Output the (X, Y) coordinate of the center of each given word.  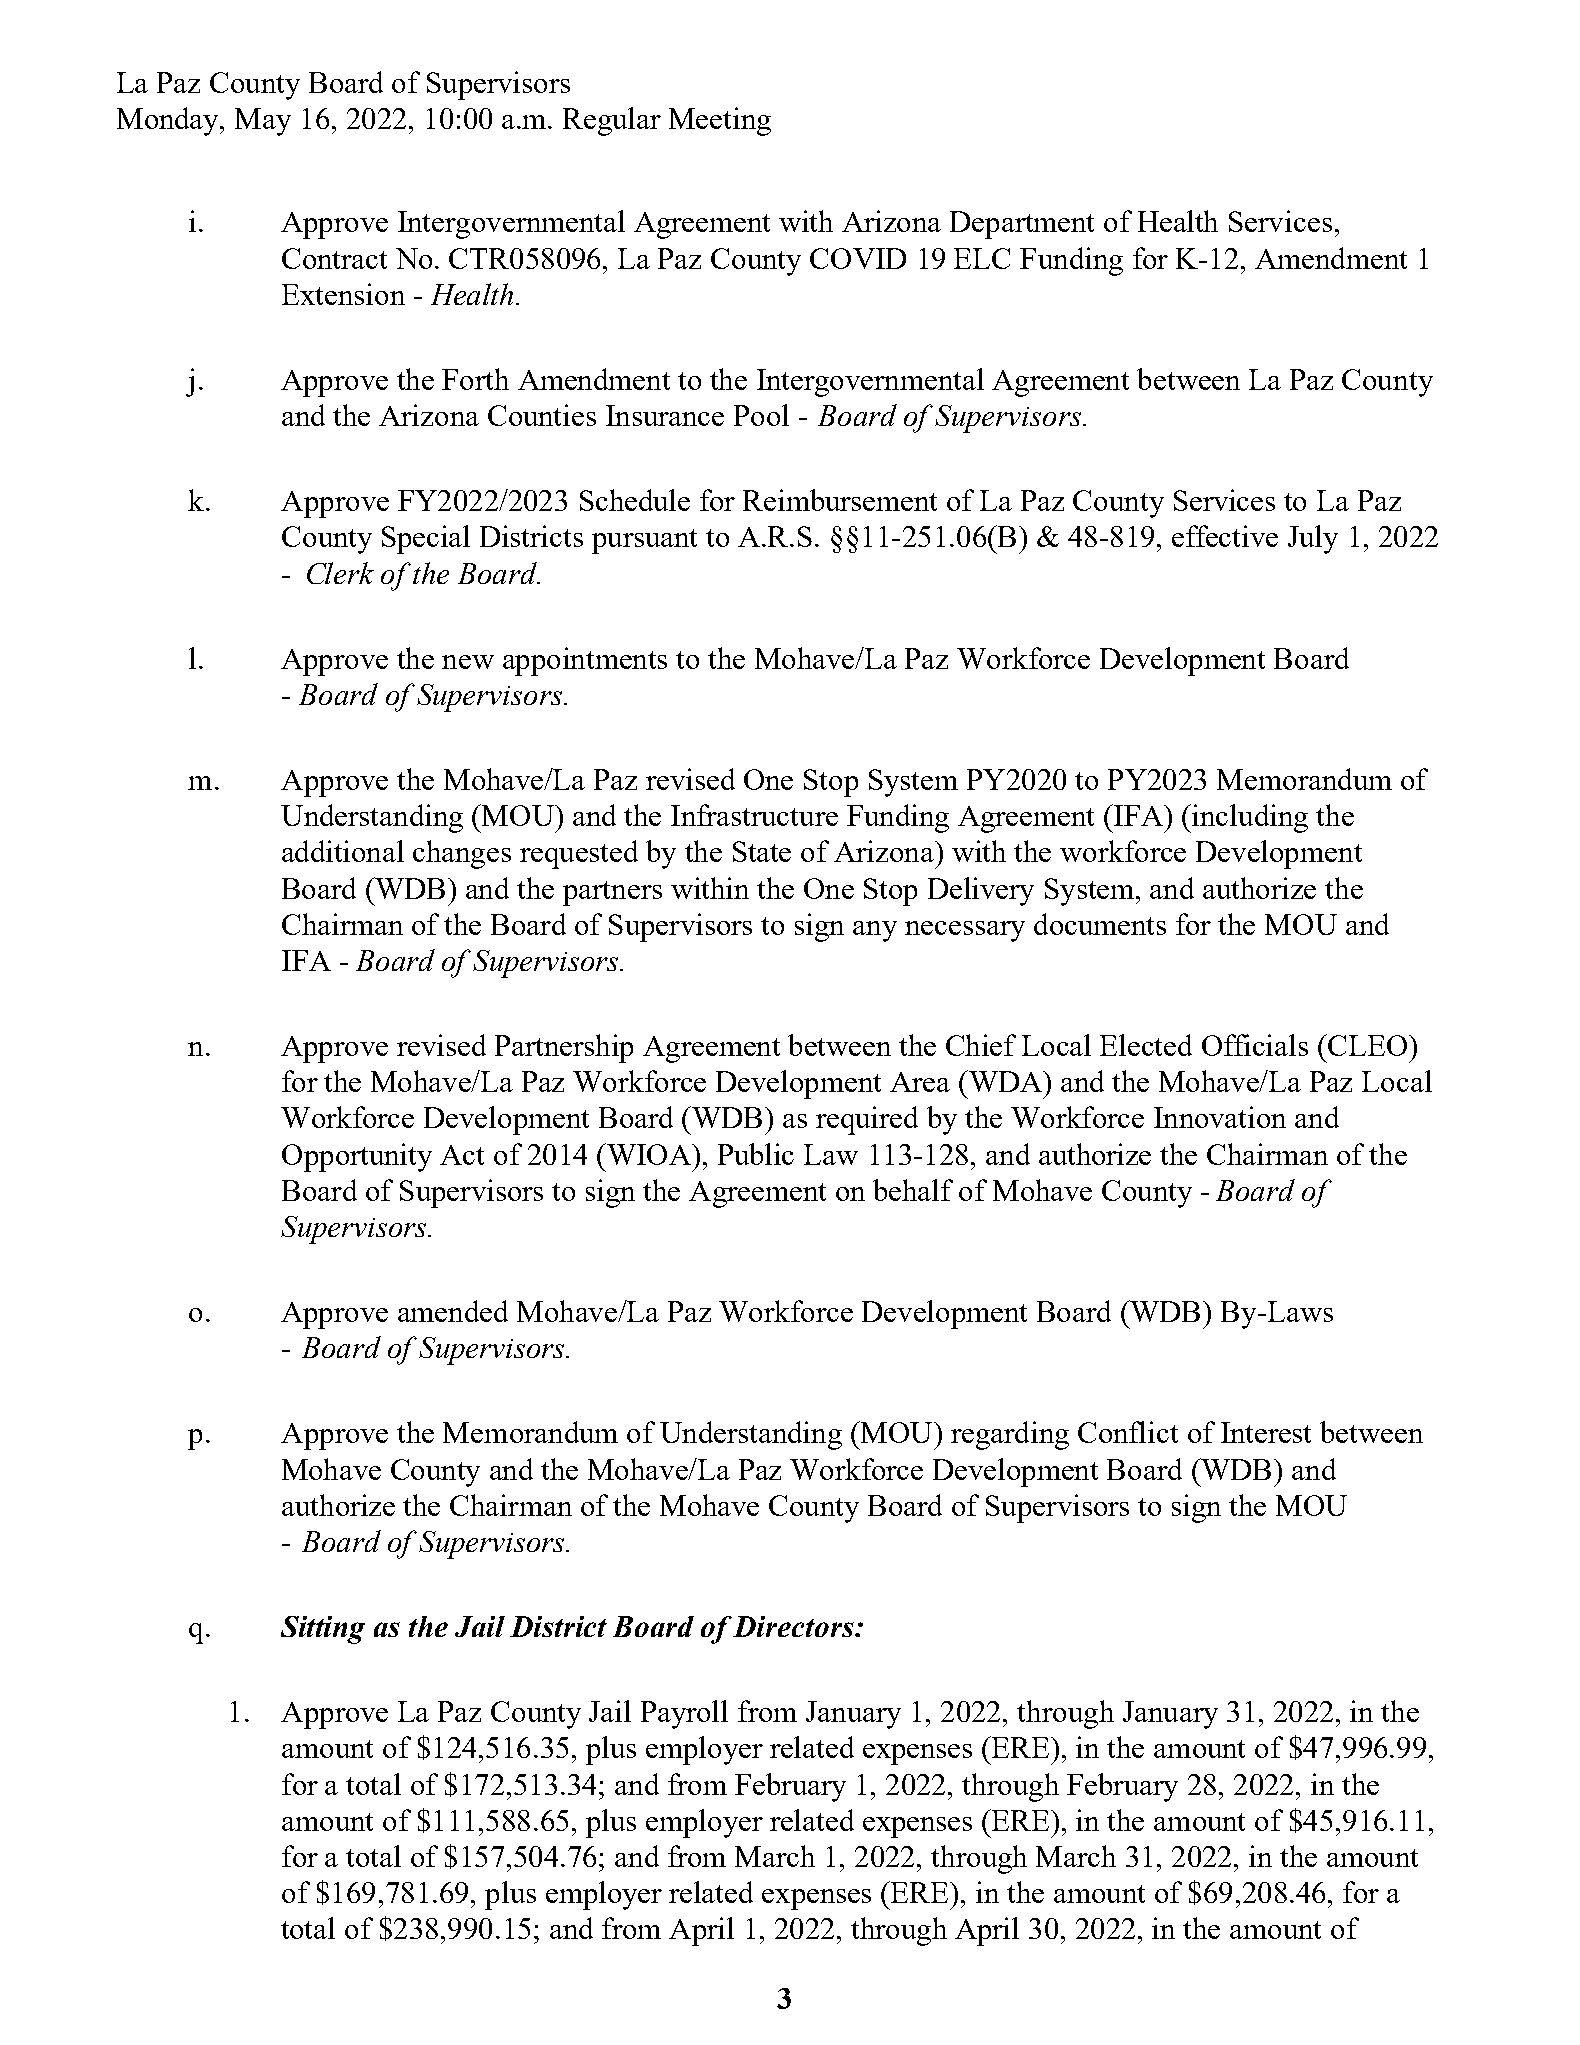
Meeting (720, 121)
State (762, 851)
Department (1022, 225)
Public (756, 1154)
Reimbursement (840, 500)
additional (343, 851)
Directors (794, 1626)
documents (1100, 924)
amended (453, 1311)
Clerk (340, 573)
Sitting (323, 1630)
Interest (1266, 1432)
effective (1225, 536)
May (263, 122)
